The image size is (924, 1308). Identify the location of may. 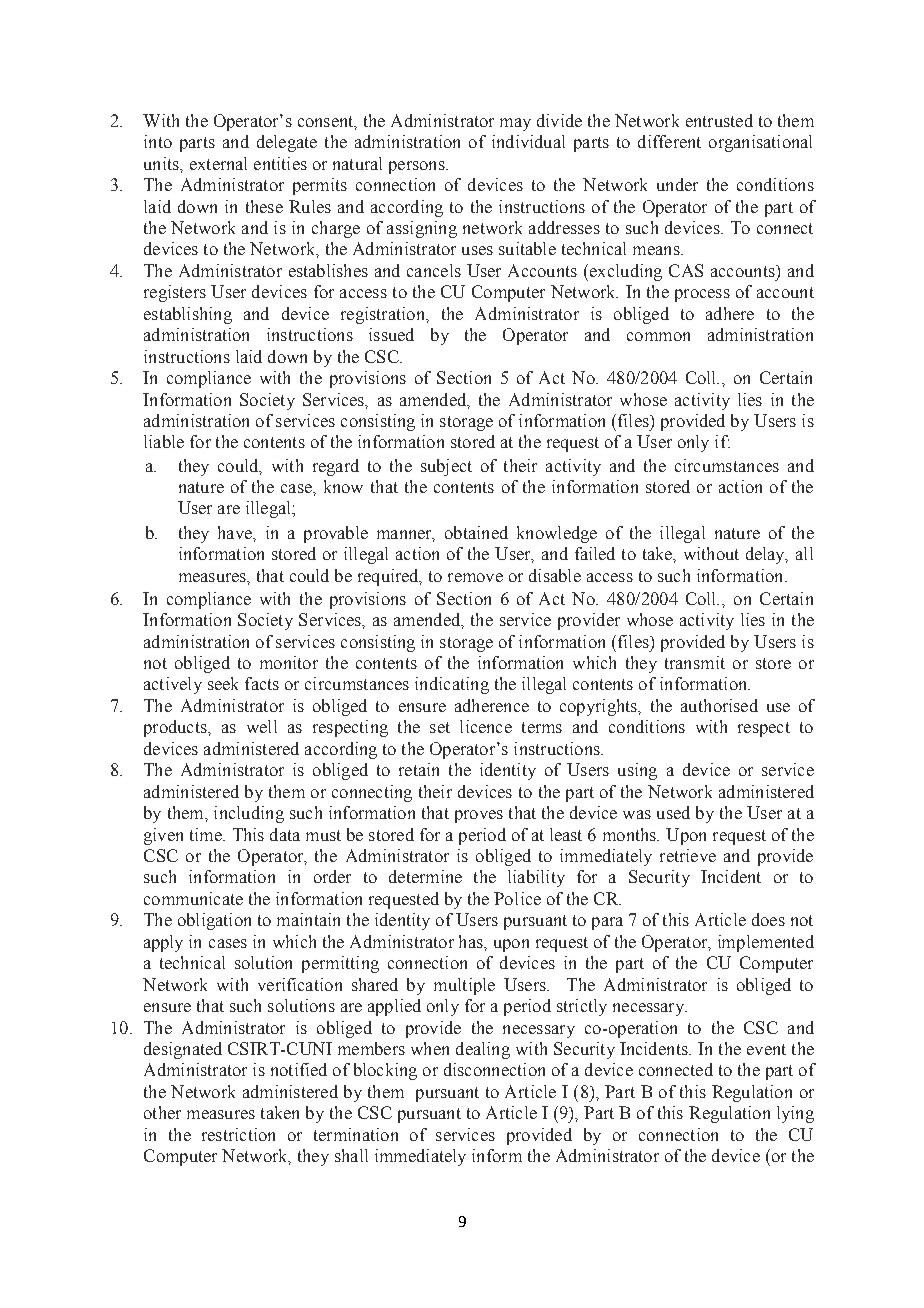
(515, 124).
